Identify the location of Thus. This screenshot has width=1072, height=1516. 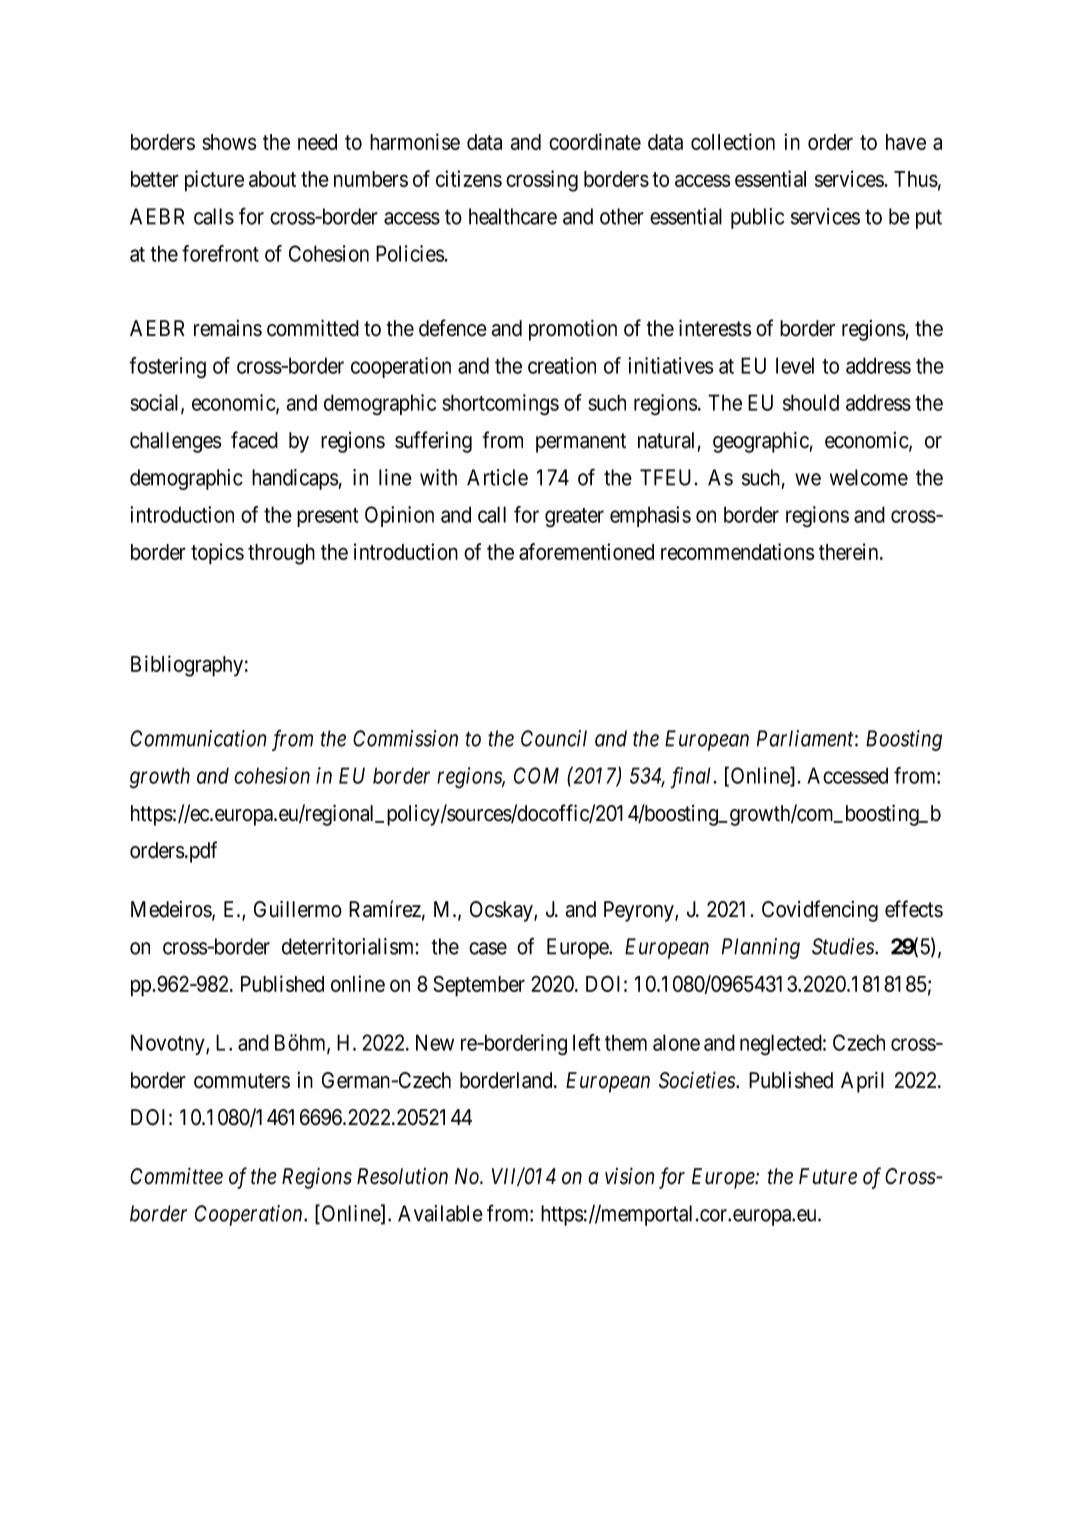
(916, 179).
